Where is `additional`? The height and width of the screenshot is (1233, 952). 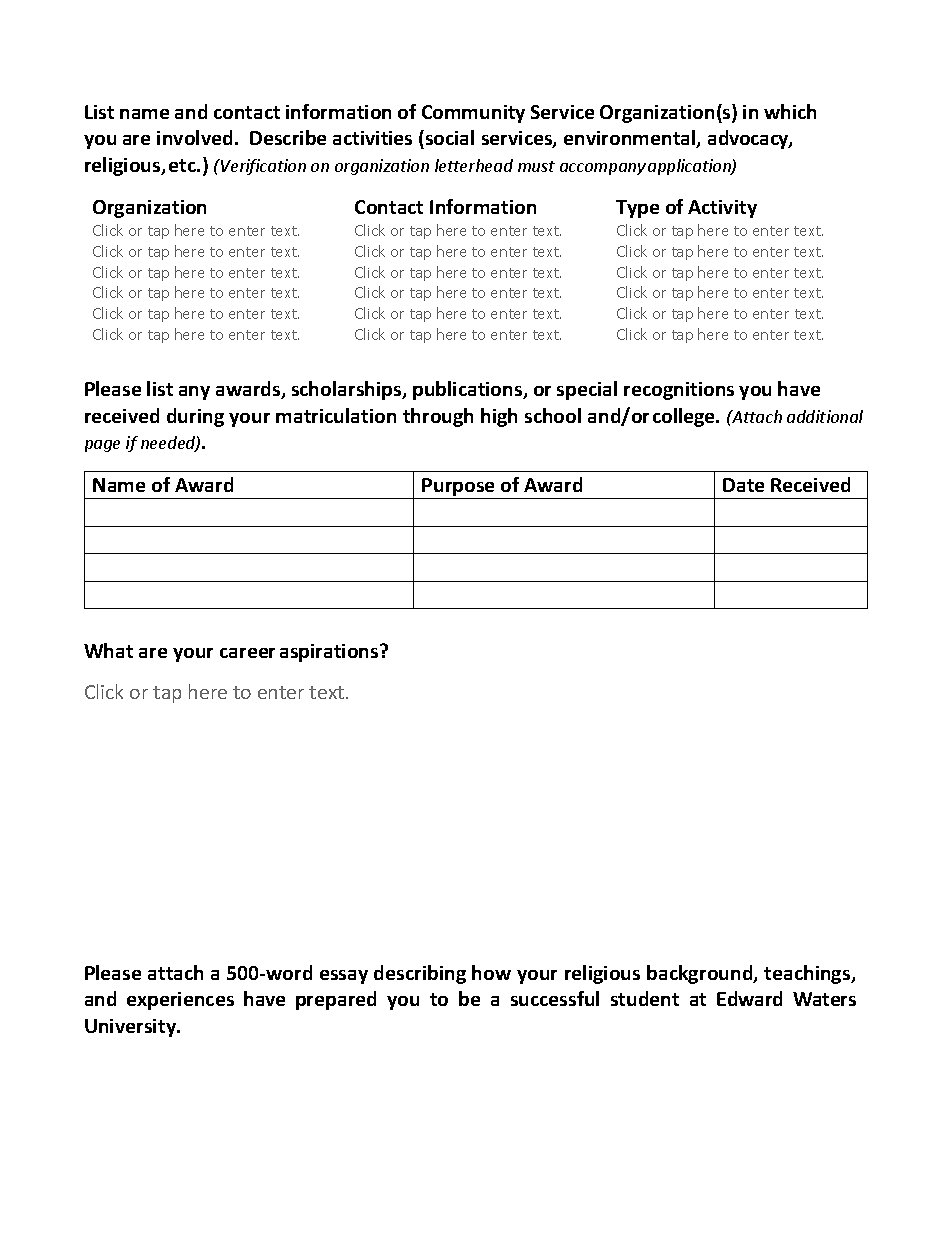
additional is located at coordinates (825, 416).
